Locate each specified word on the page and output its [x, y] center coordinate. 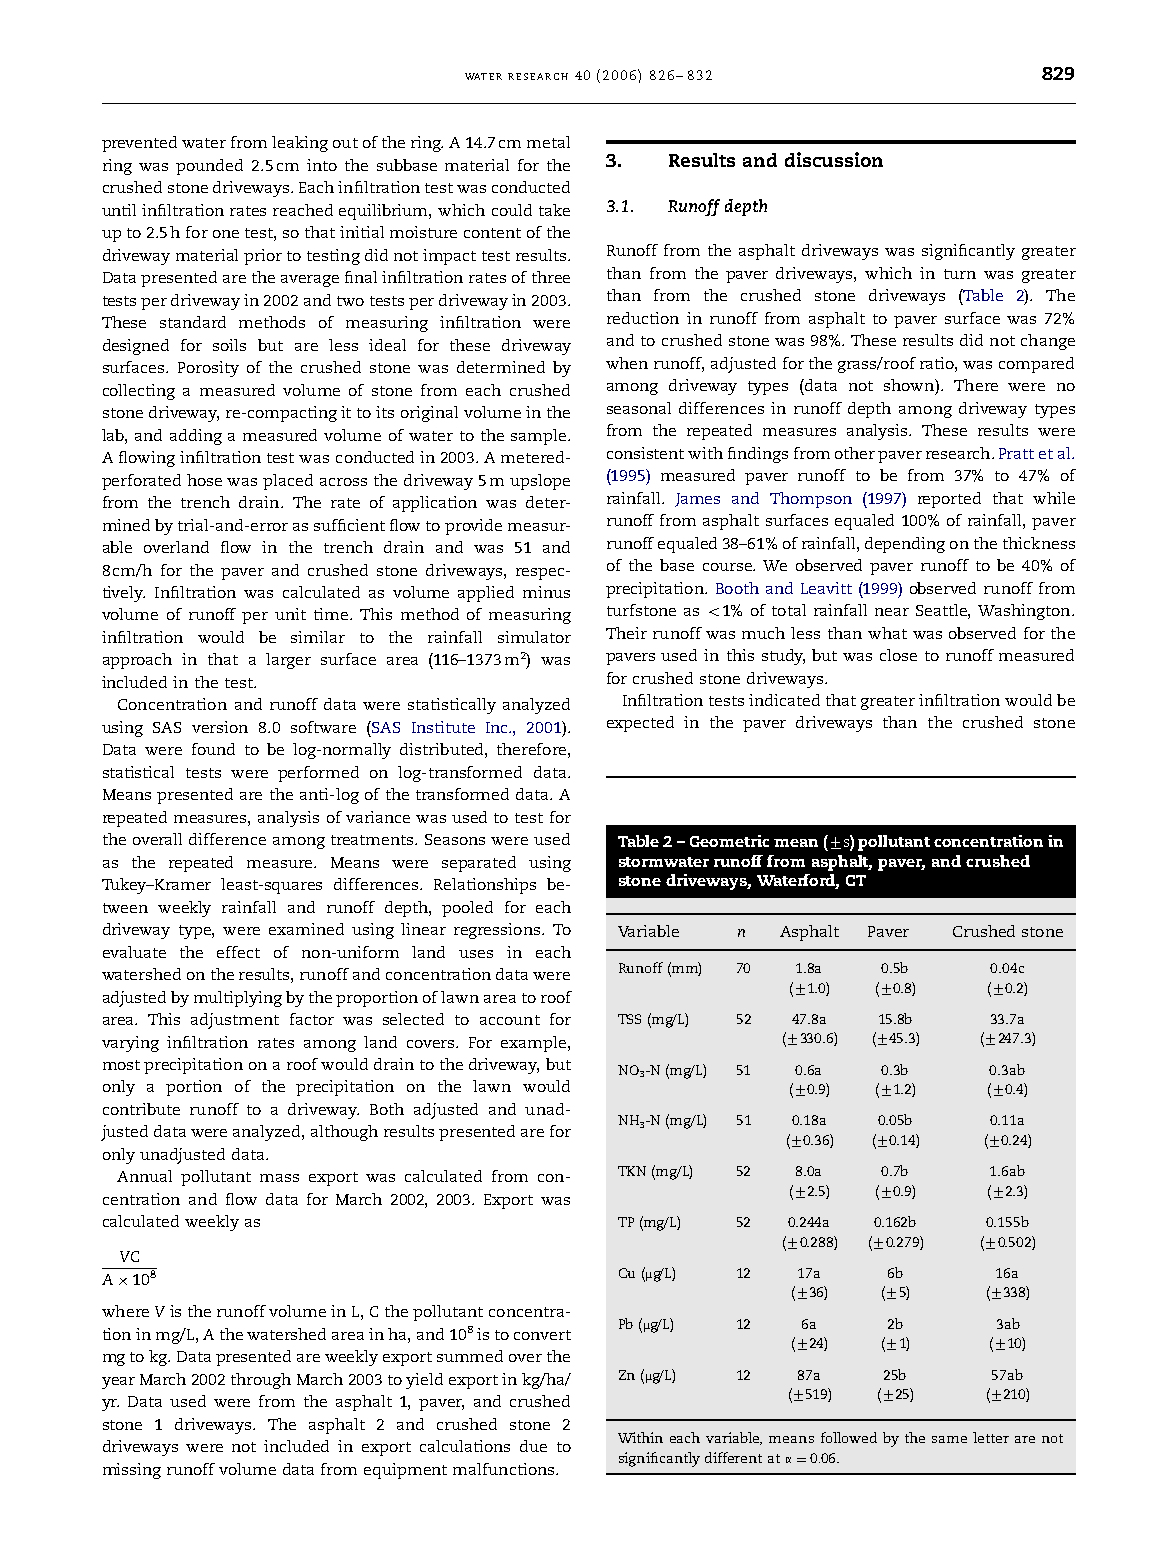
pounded [209, 167]
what [887, 633]
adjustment [235, 1021]
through [261, 1381]
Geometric [729, 841]
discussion [834, 159]
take [554, 210]
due [533, 1446]
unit [290, 614]
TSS [629, 1019]
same [949, 1439]
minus [546, 592]
